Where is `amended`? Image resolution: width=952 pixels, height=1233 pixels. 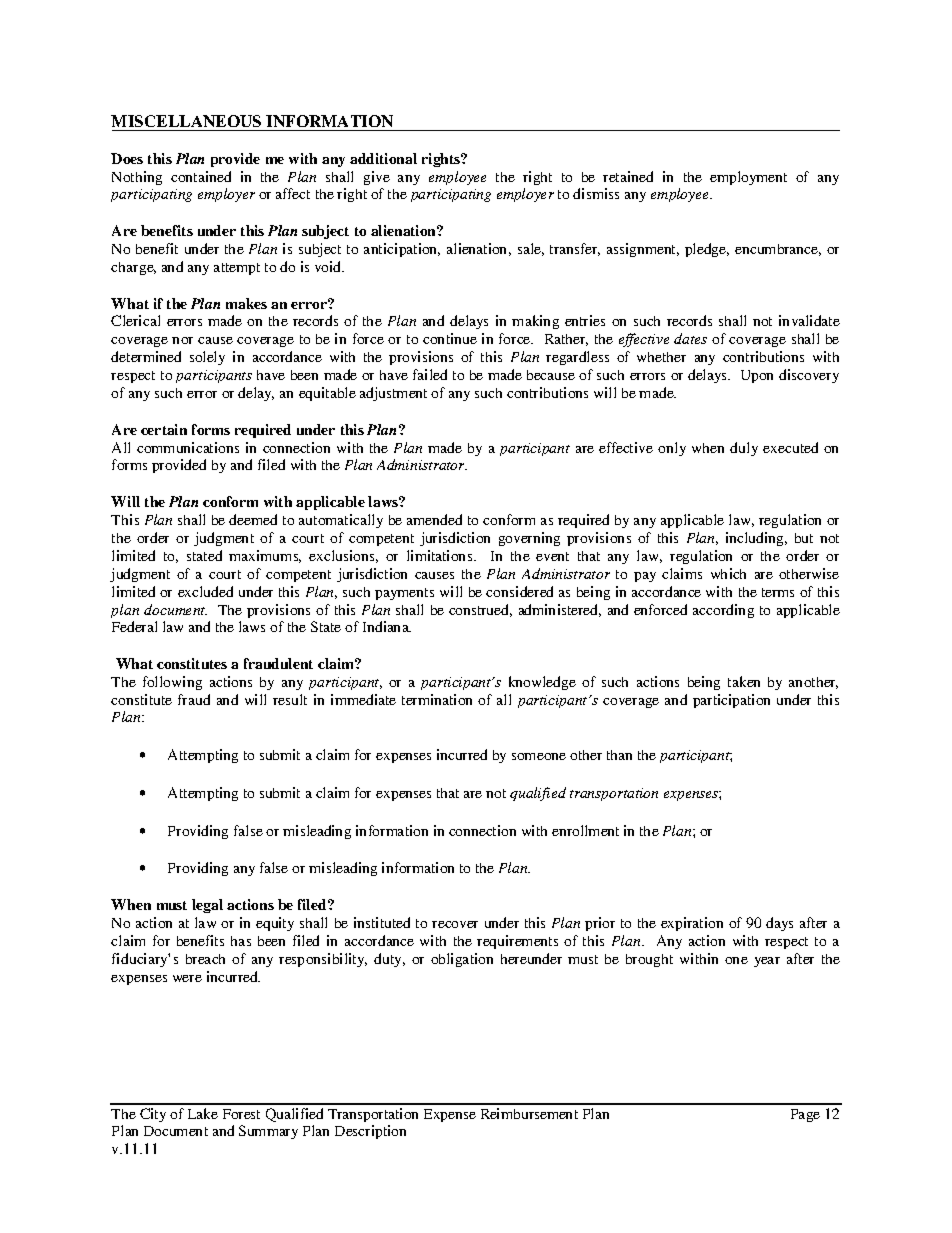
amended is located at coordinates (434, 519).
